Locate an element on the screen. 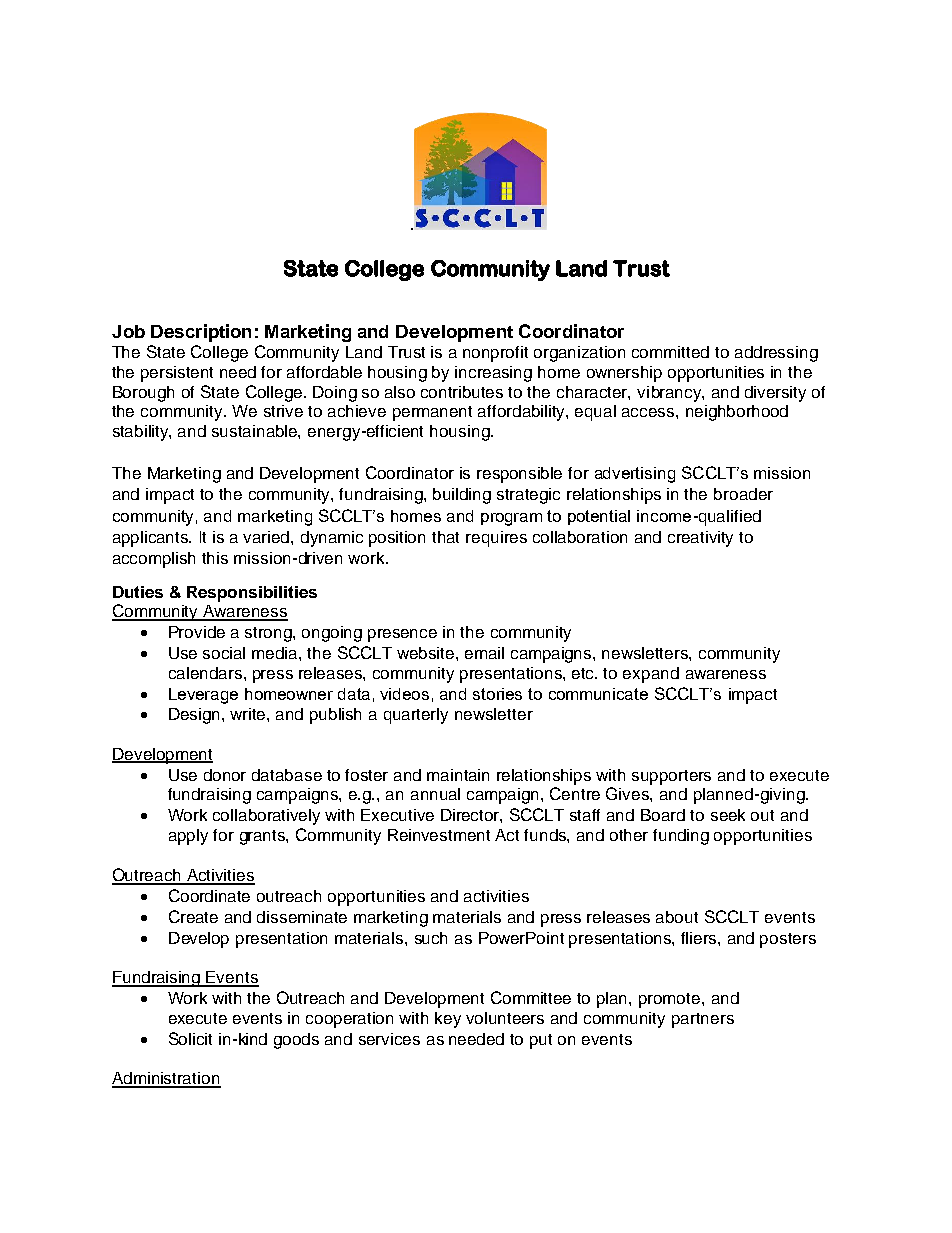 Image resolution: width=952 pixels, height=1233 pixels. partners is located at coordinates (703, 1020).
